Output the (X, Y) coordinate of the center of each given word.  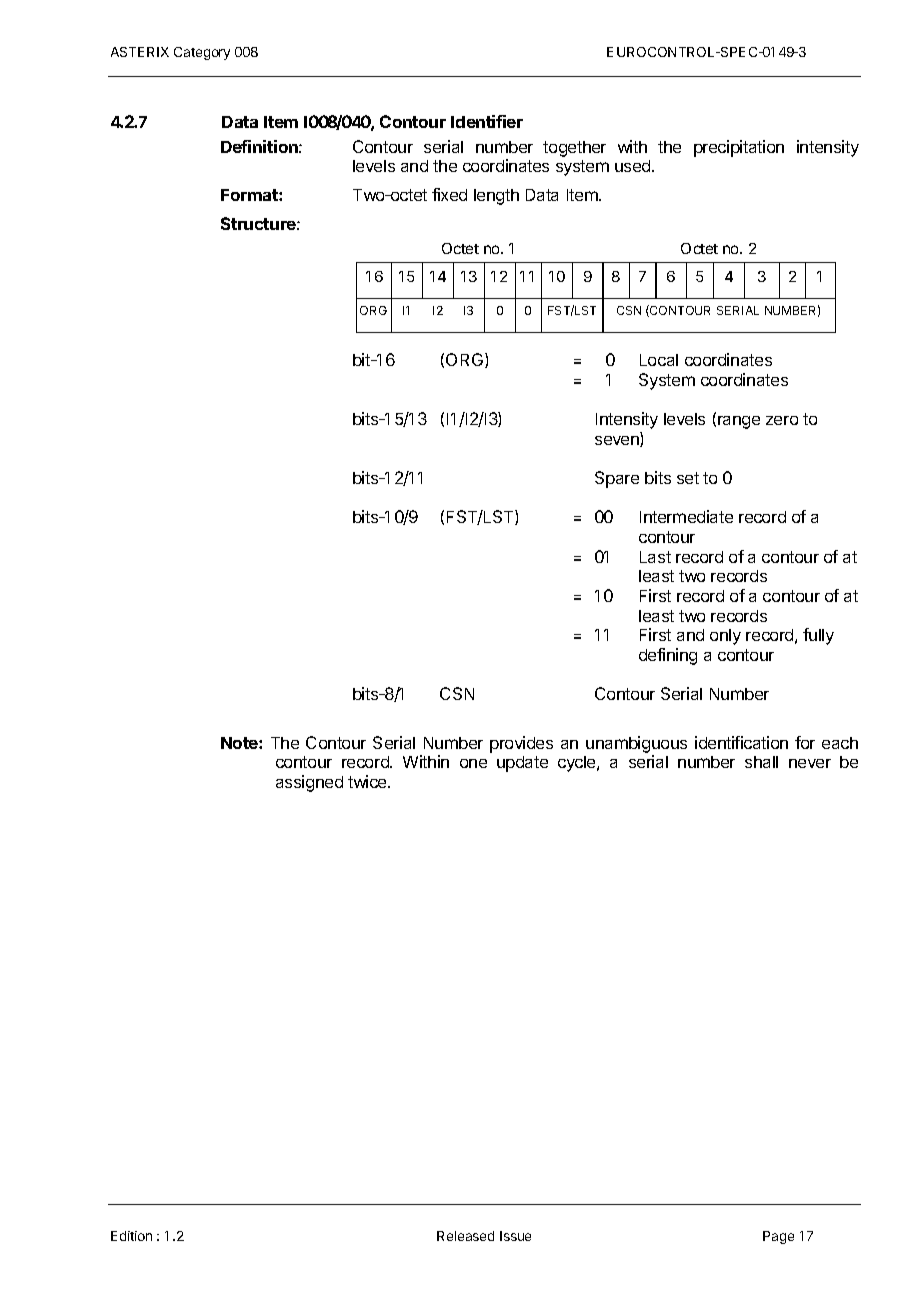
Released (465, 1236)
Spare (617, 479)
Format (250, 195)
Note (240, 743)
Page (778, 1237)
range (739, 422)
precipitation (739, 148)
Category (202, 53)
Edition (131, 1236)
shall (761, 762)
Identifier (487, 121)
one (473, 763)
